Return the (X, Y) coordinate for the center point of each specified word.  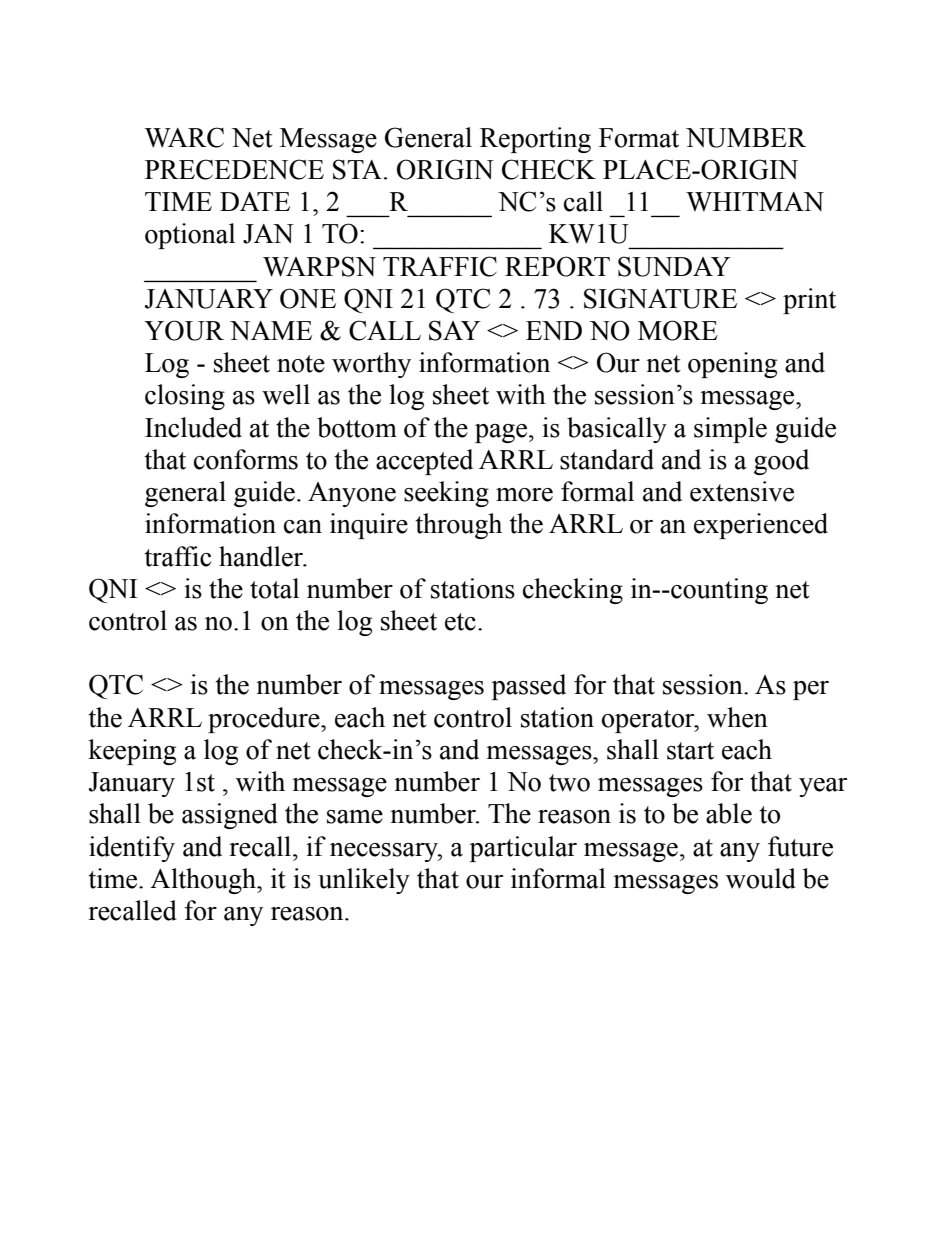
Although (204, 881)
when (737, 717)
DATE (255, 201)
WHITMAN (755, 202)
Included (193, 427)
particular (523, 849)
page (502, 433)
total (274, 588)
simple (730, 430)
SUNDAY (674, 266)
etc (460, 622)
